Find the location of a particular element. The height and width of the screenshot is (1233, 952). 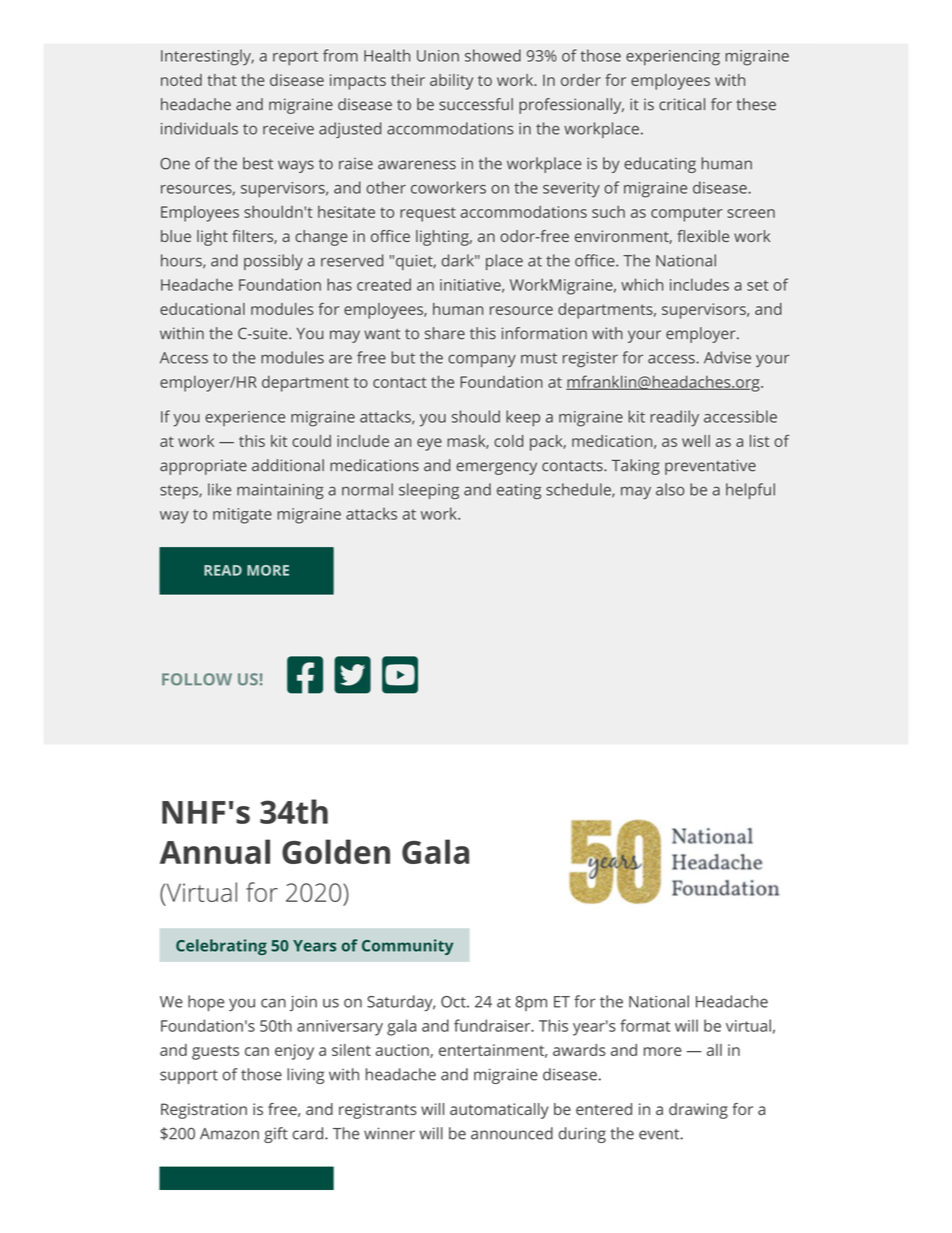

that is located at coordinates (222, 80).
